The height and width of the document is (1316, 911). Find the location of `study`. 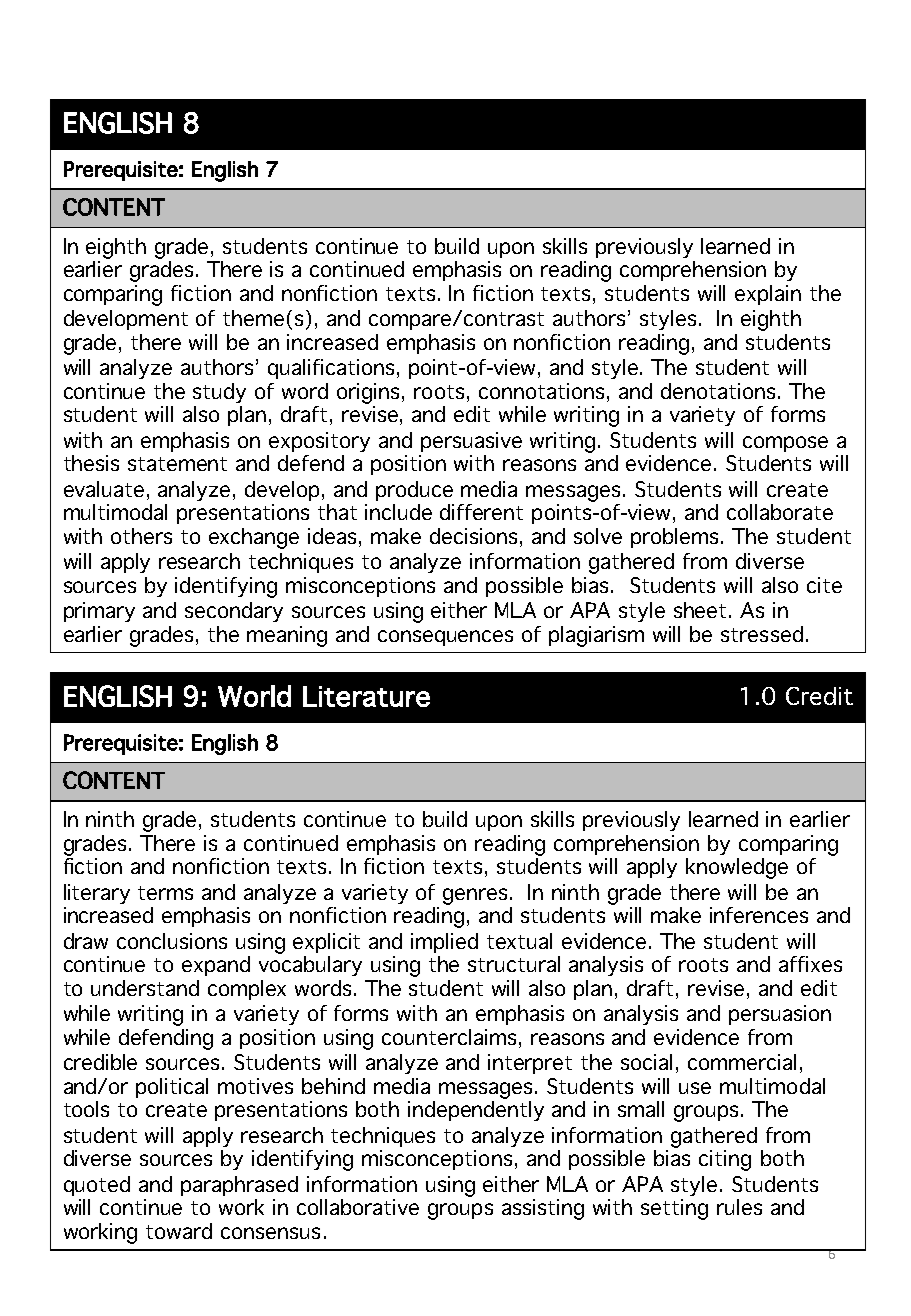

study is located at coordinates (219, 393).
